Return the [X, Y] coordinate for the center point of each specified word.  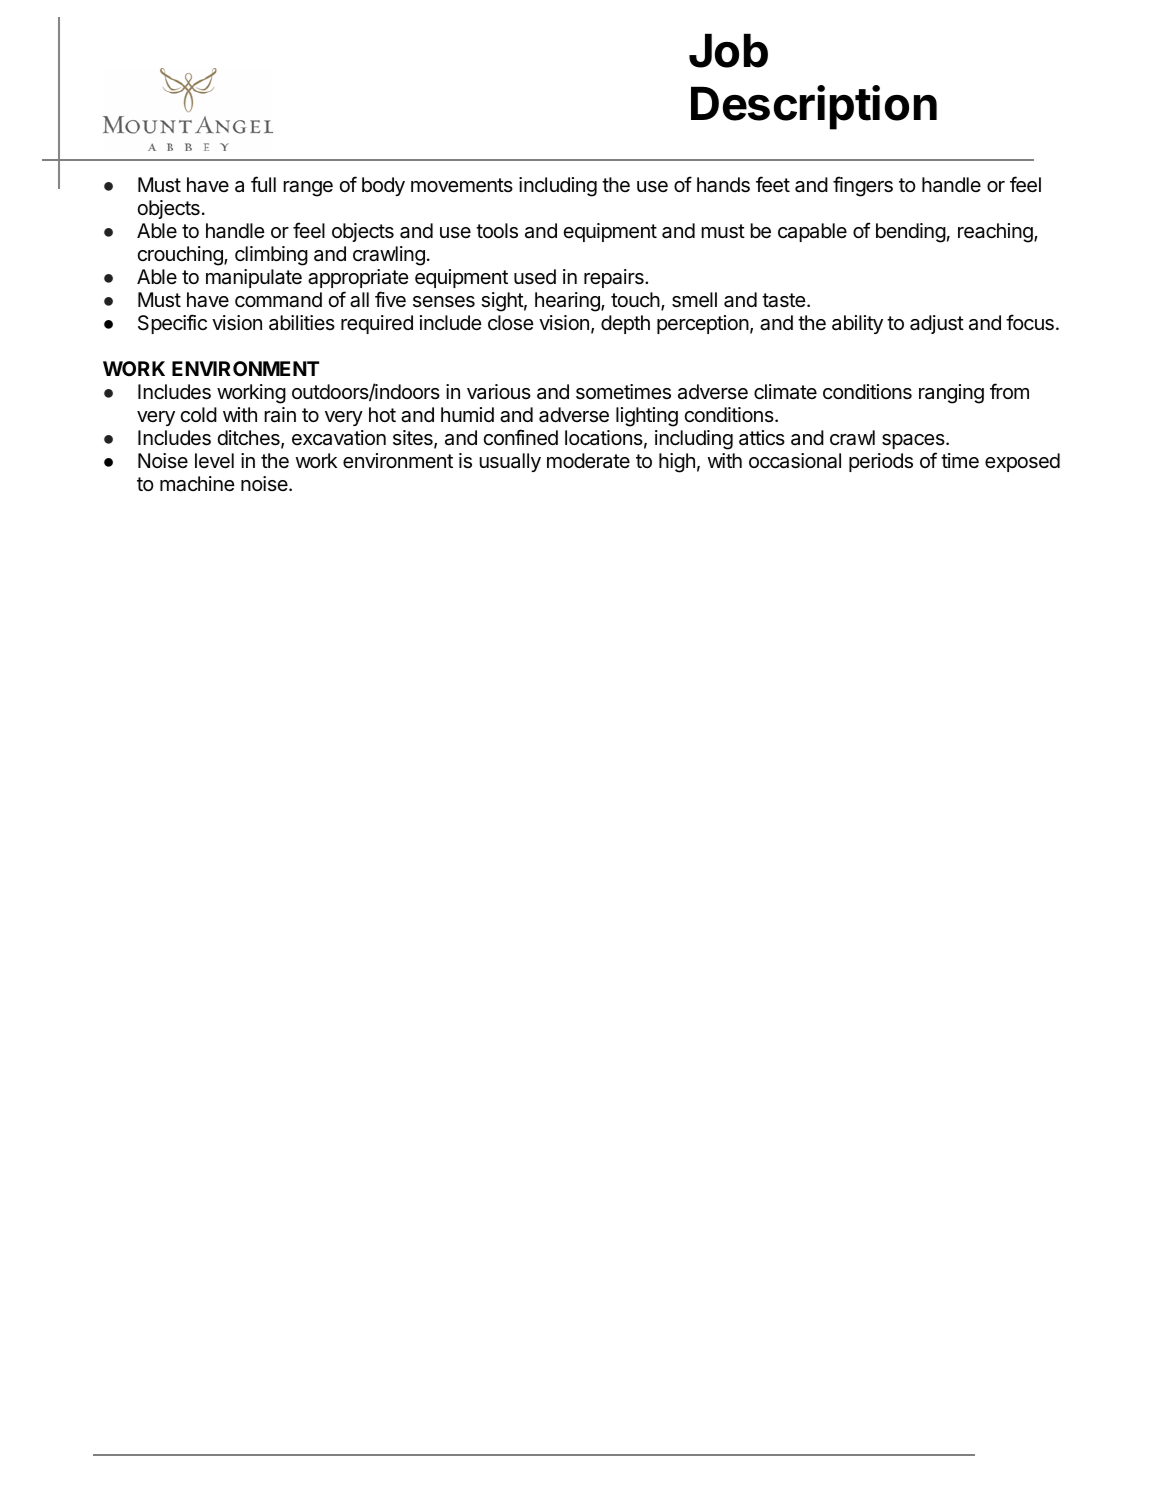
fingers [863, 186]
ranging [951, 394]
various [499, 392]
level [214, 460]
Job [728, 50]
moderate [588, 461]
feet [773, 184]
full [263, 184]
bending [911, 233]
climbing [271, 256]
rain [280, 415]
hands [723, 185]
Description [814, 107]
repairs [615, 278]
